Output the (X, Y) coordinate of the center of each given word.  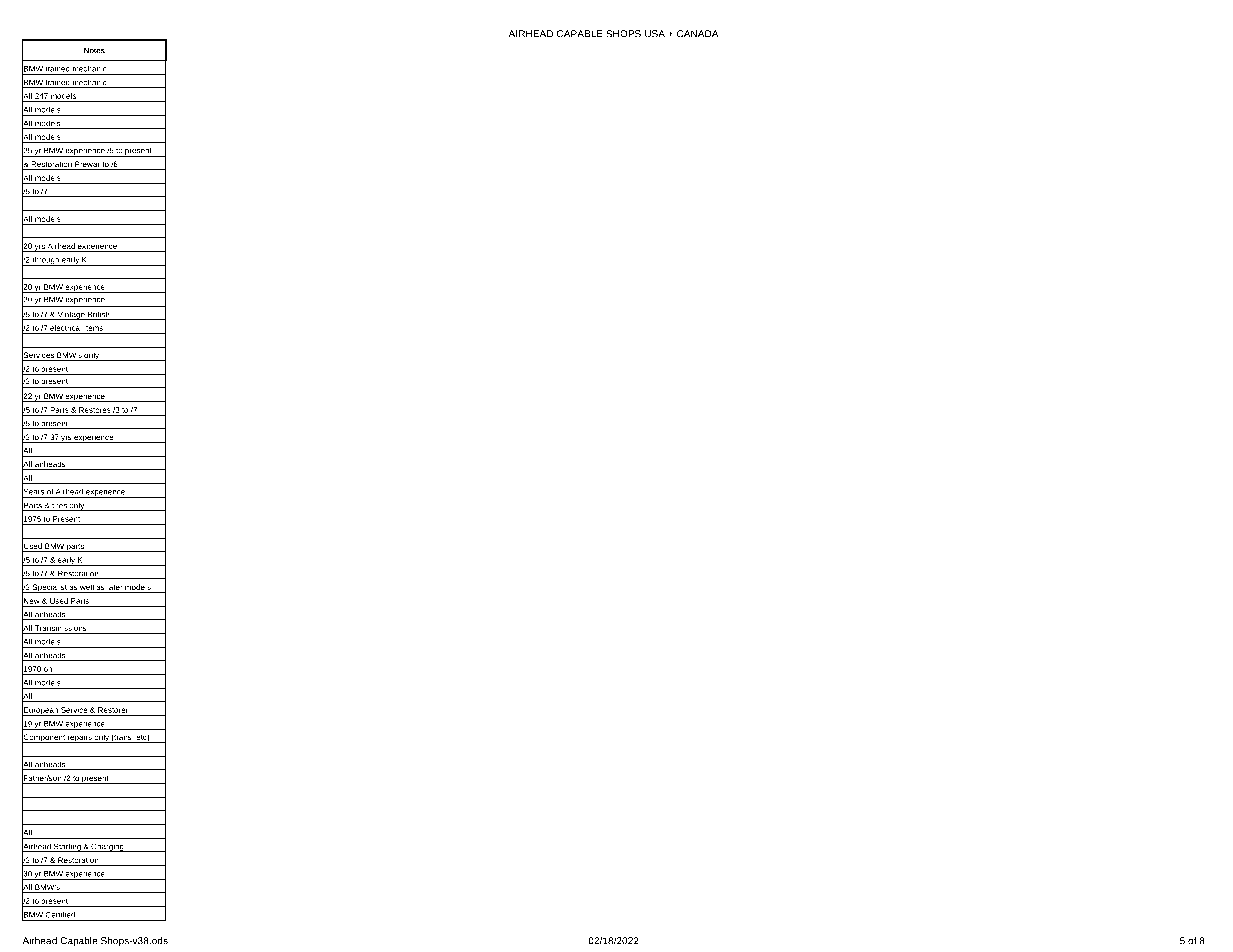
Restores (95, 410)
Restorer (113, 710)
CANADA (697, 34)
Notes (94, 50)
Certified (60, 914)
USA (655, 34)
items (93, 328)
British (99, 315)
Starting (67, 847)
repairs (80, 738)
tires (59, 506)
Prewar (87, 165)
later (115, 588)
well (86, 588)
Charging (107, 847)
